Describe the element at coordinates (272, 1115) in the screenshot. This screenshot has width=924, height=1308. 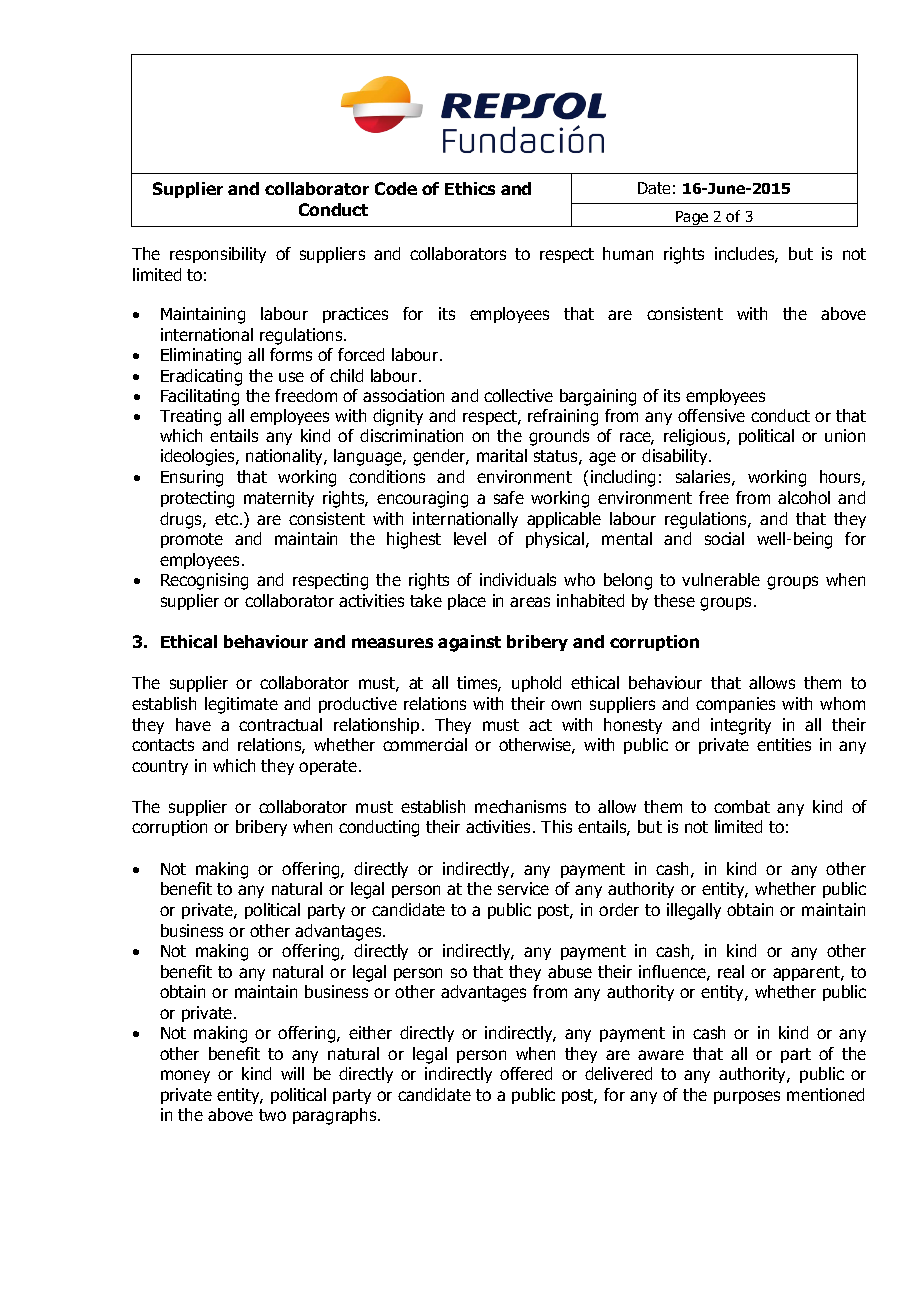
I see `two` at that location.
